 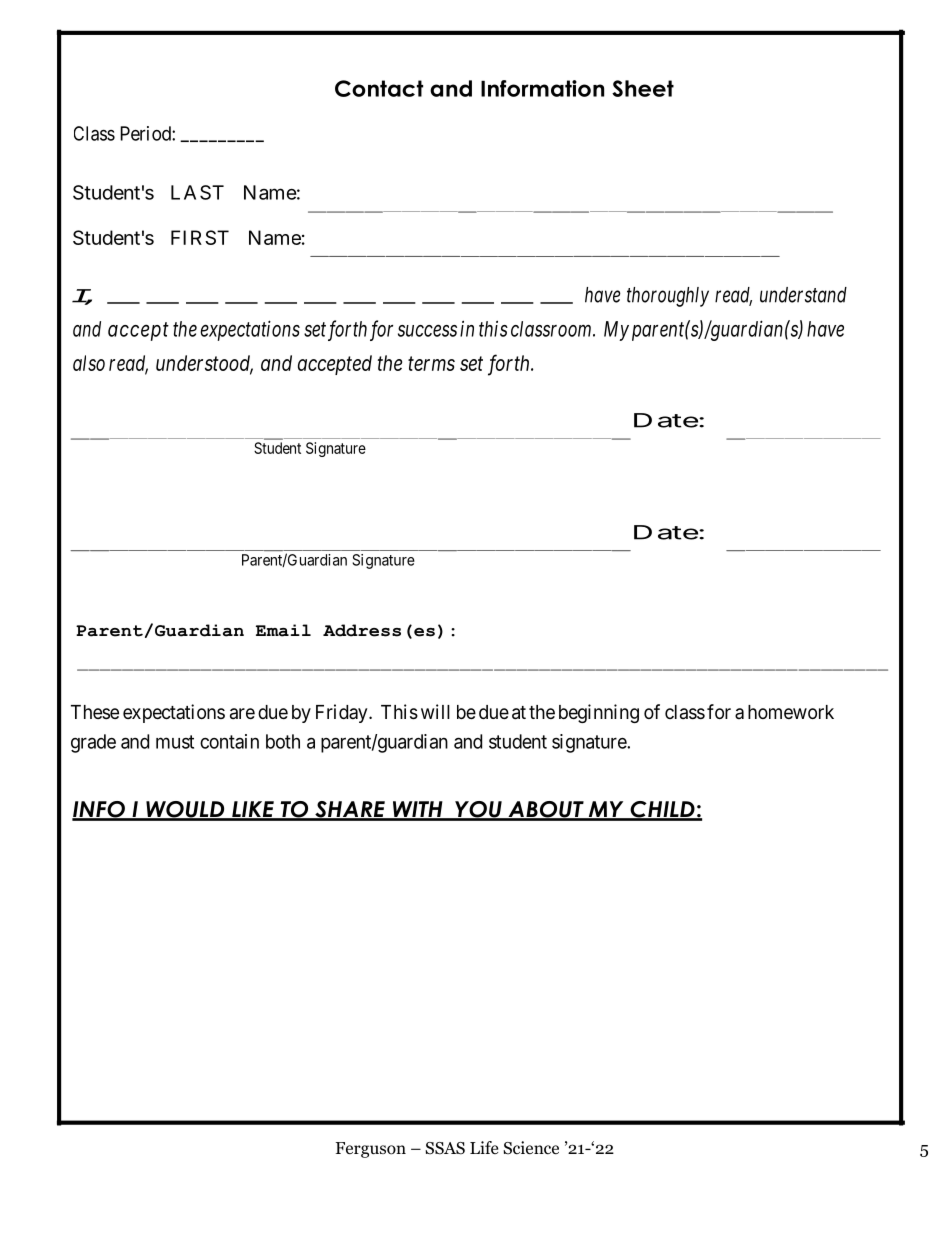 I want to click on Sheet, so click(x=643, y=88).
